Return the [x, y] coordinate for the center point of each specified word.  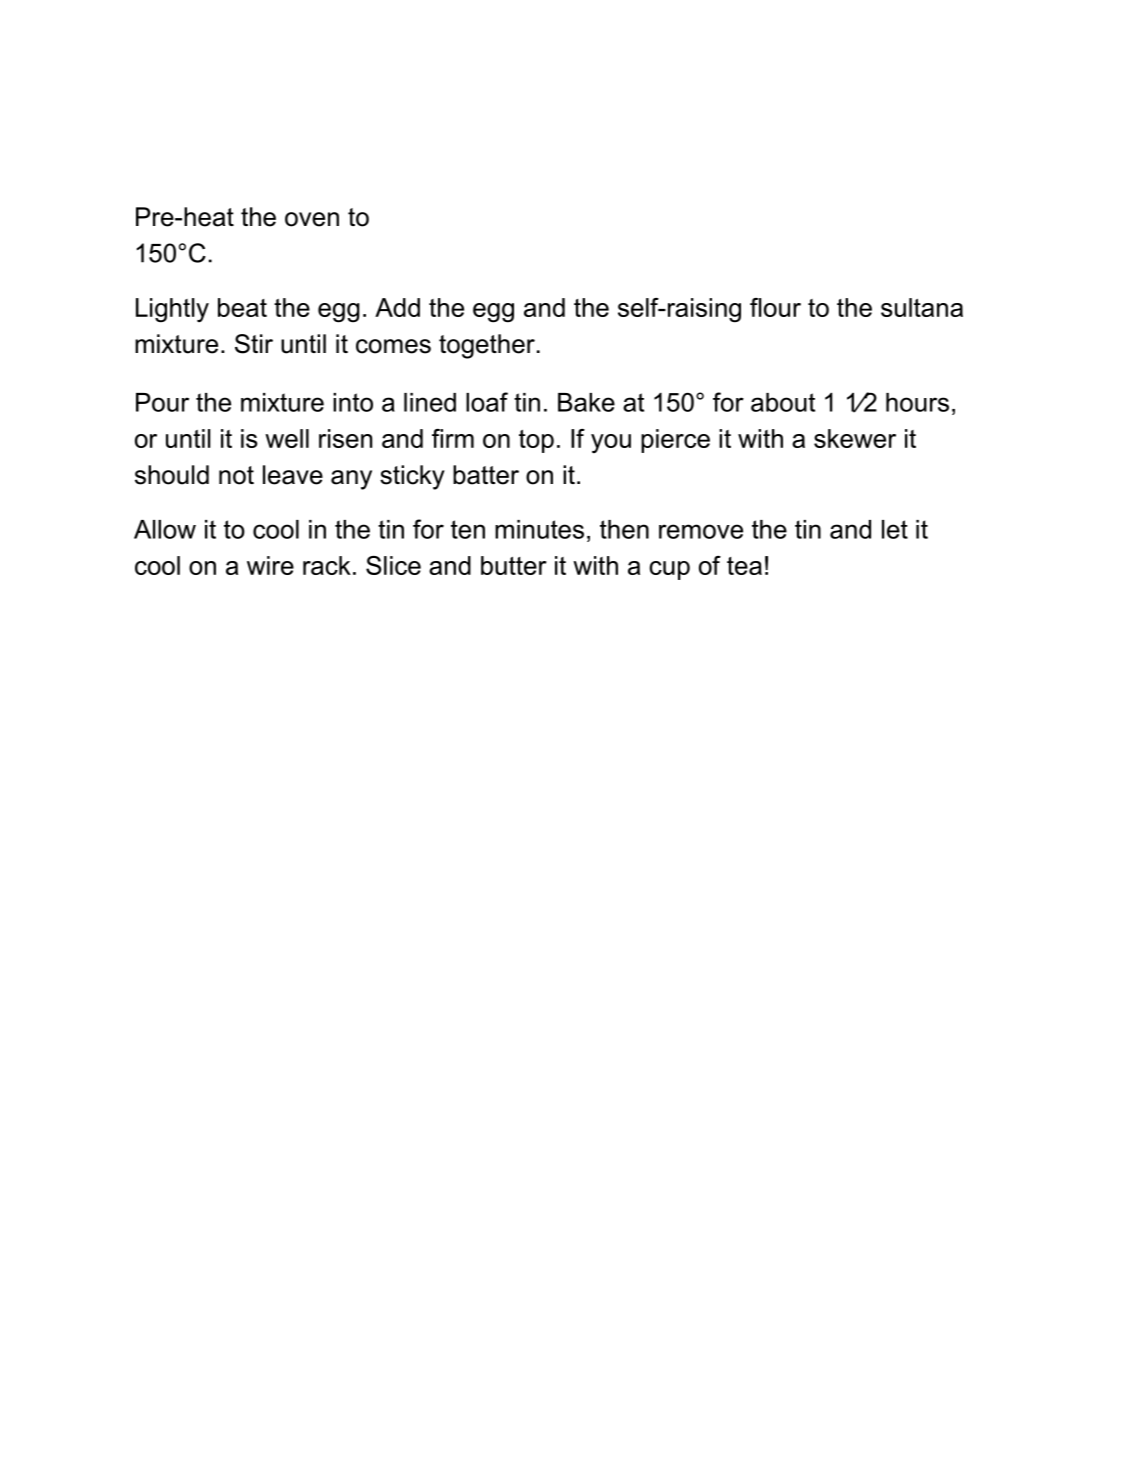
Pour [162, 402]
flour [775, 307]
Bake [586, 402]
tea [744, 566]
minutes [539, 529]
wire [270, 565]
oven [312, 219]
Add [397, 307]
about [783, 402]
